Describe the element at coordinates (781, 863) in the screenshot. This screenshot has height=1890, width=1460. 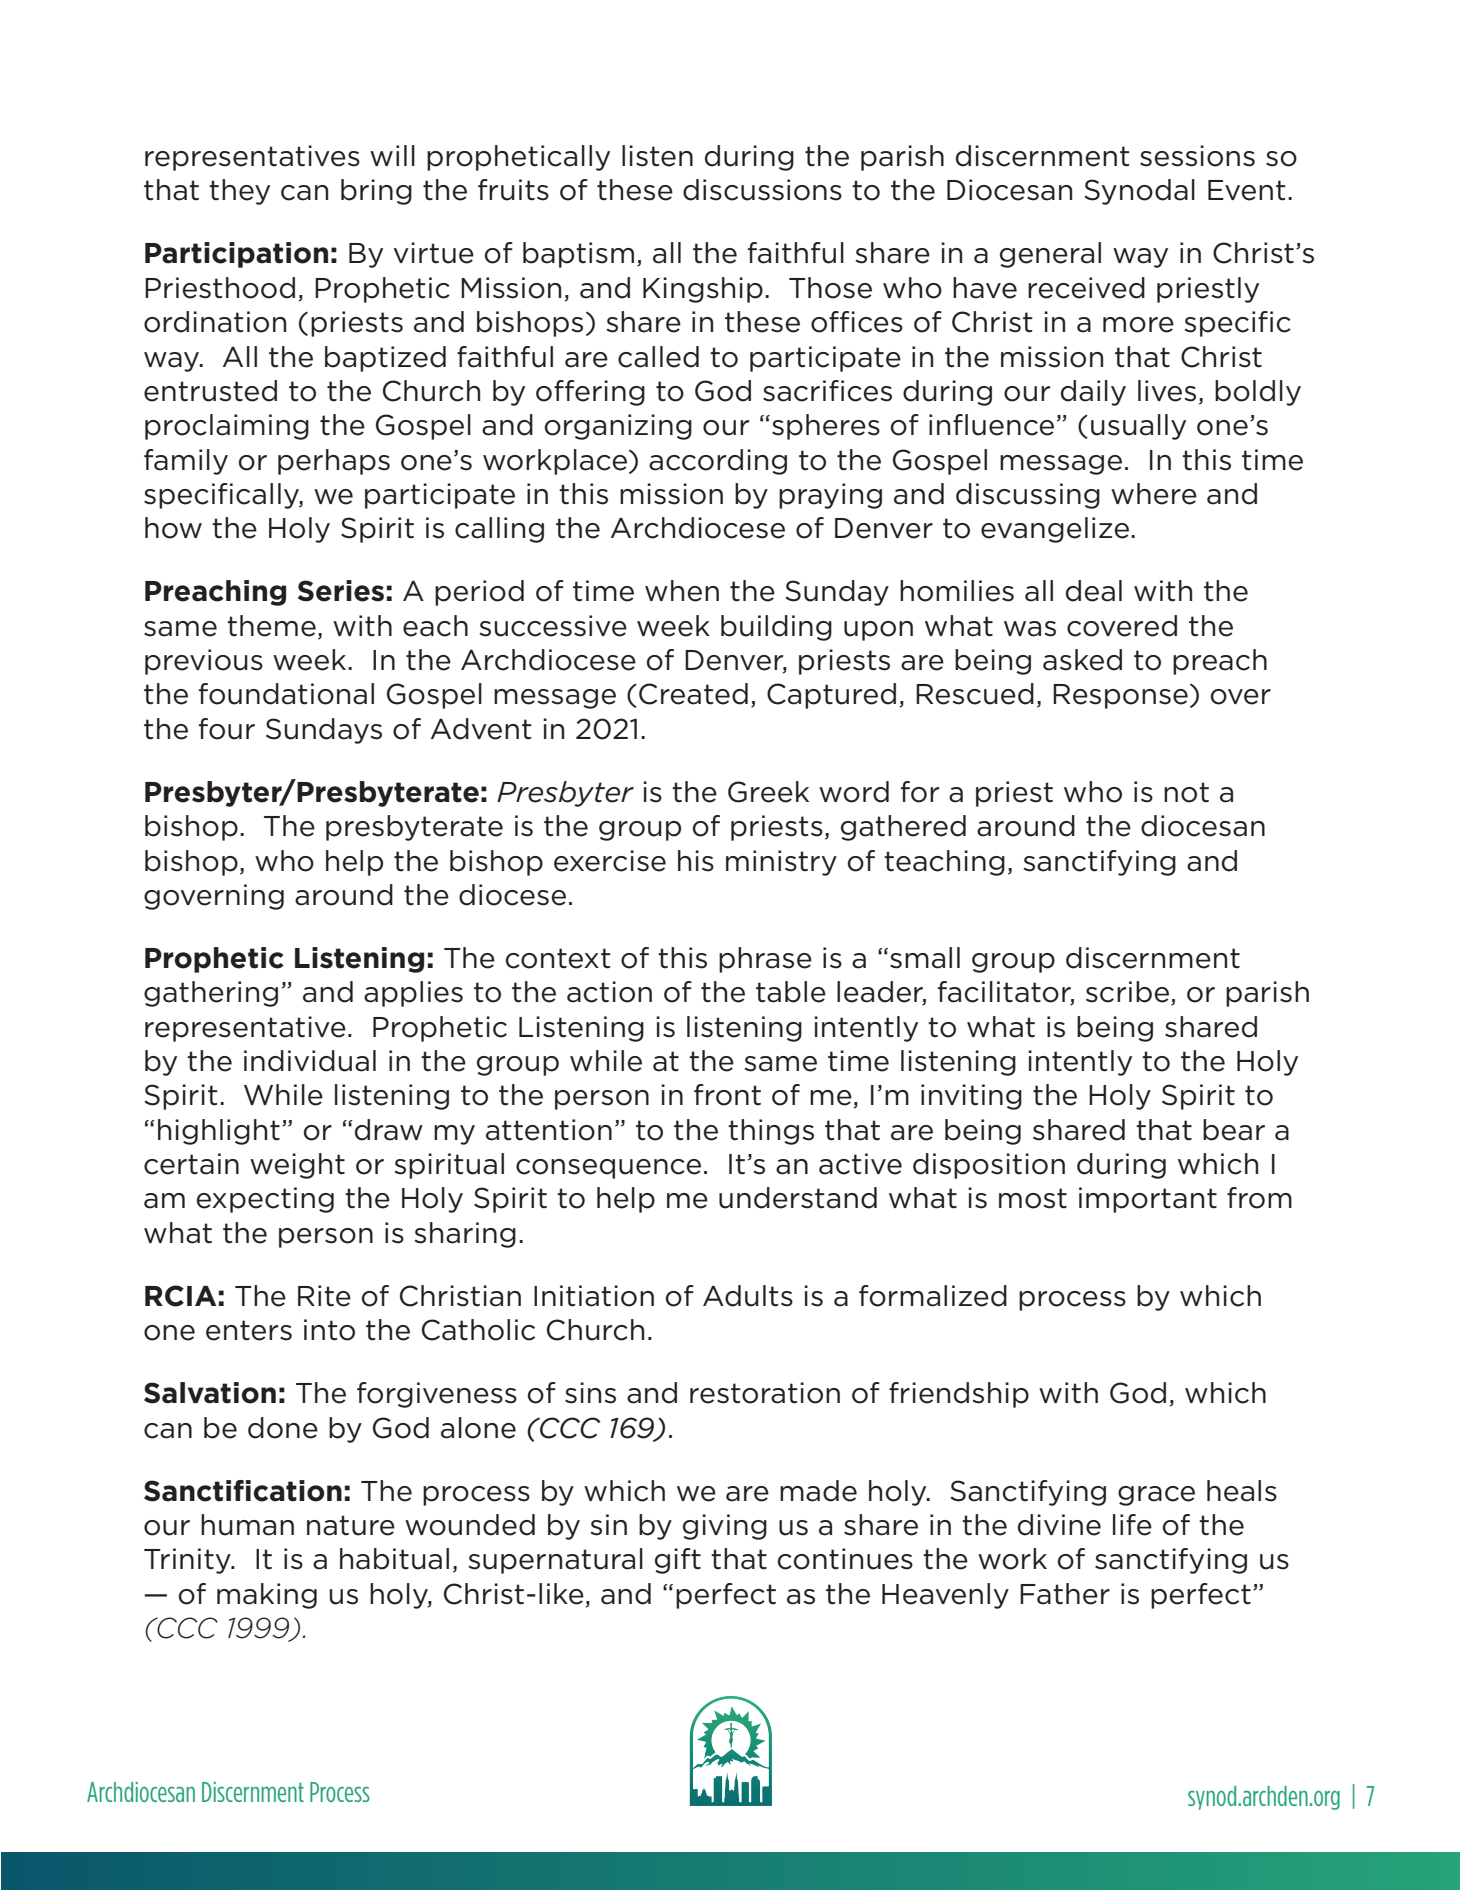
I see `ministry` at that location.
